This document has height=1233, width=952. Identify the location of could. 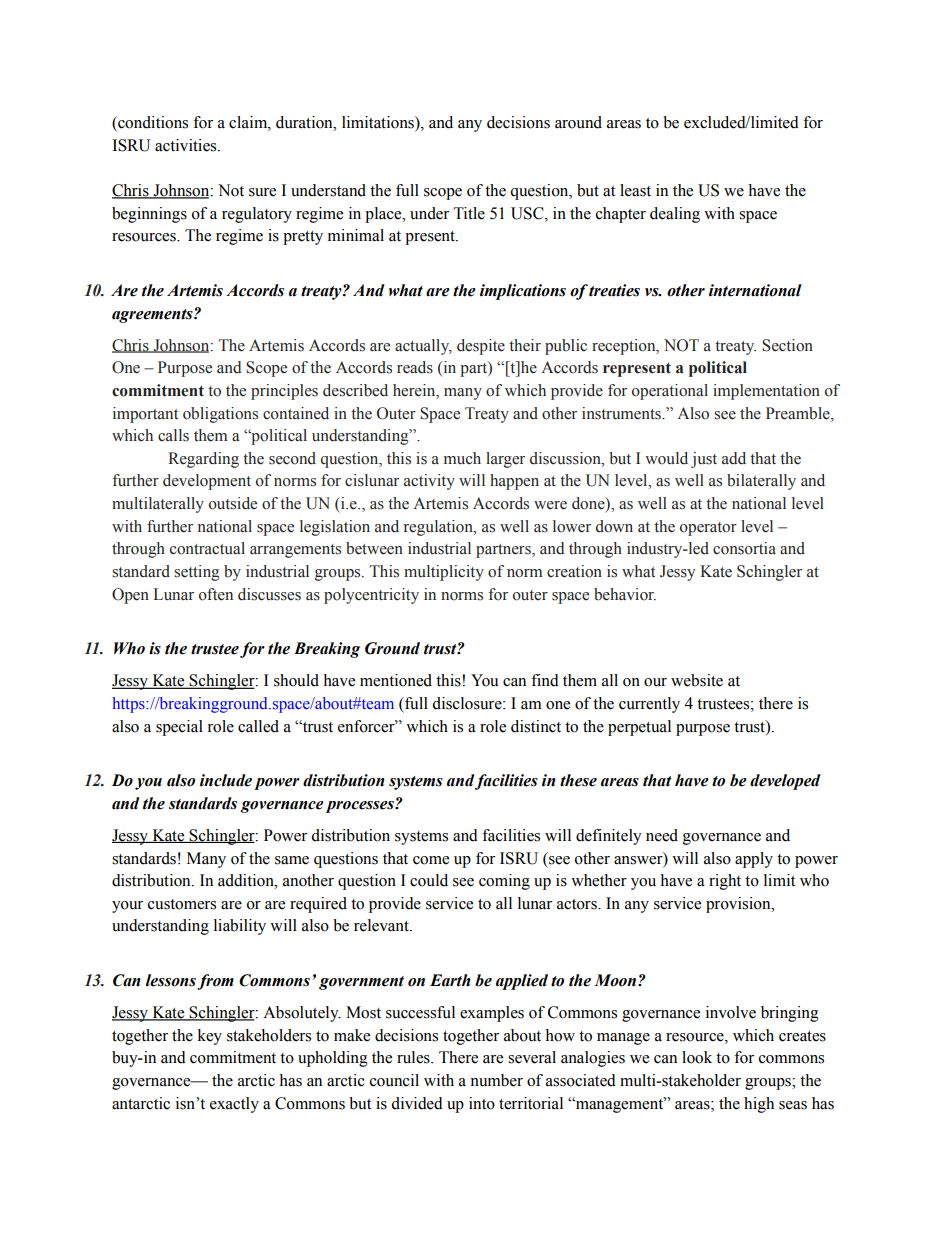
(429, 880).
